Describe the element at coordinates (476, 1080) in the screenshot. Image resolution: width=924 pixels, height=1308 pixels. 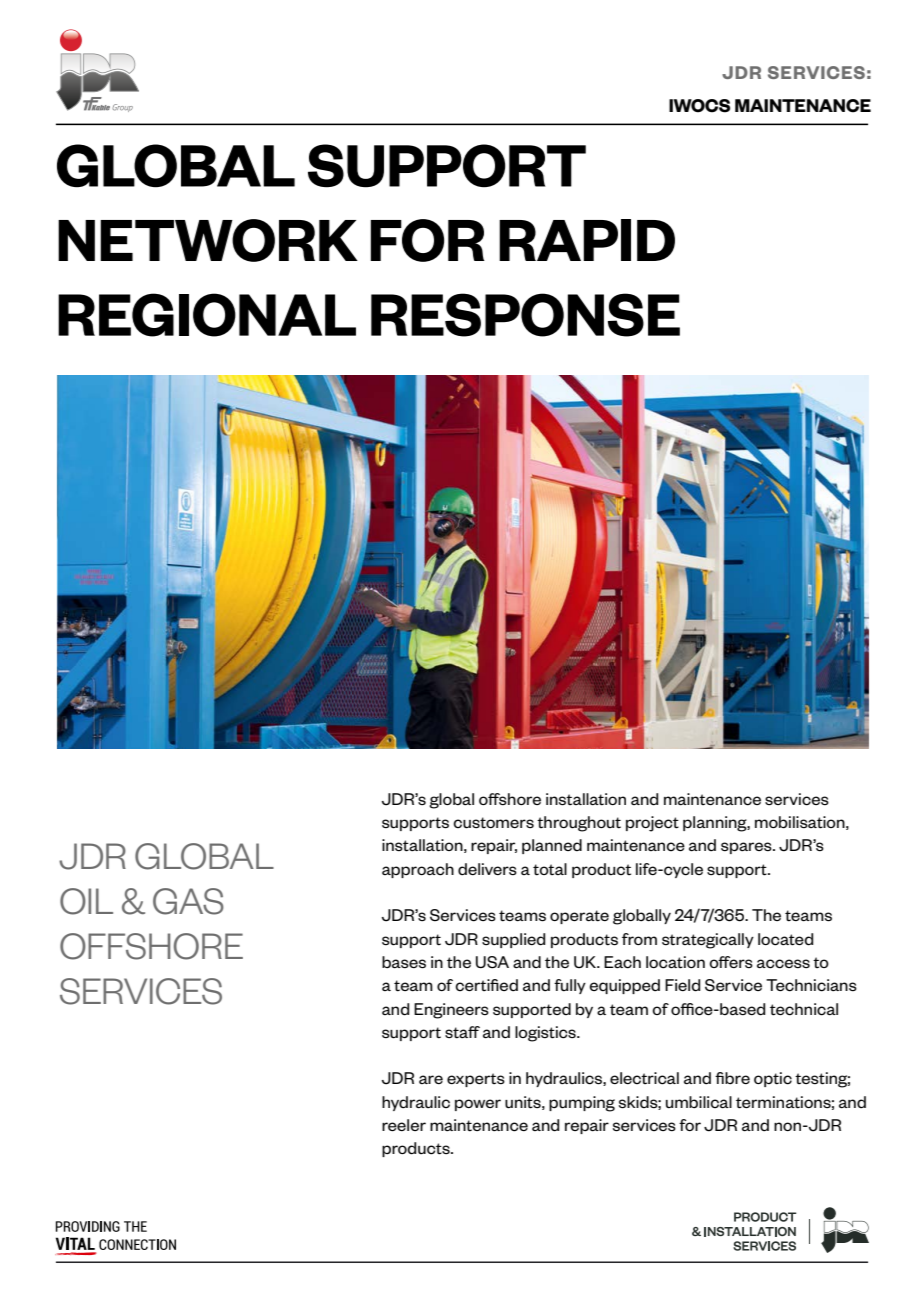
I see `experts` at that location.
